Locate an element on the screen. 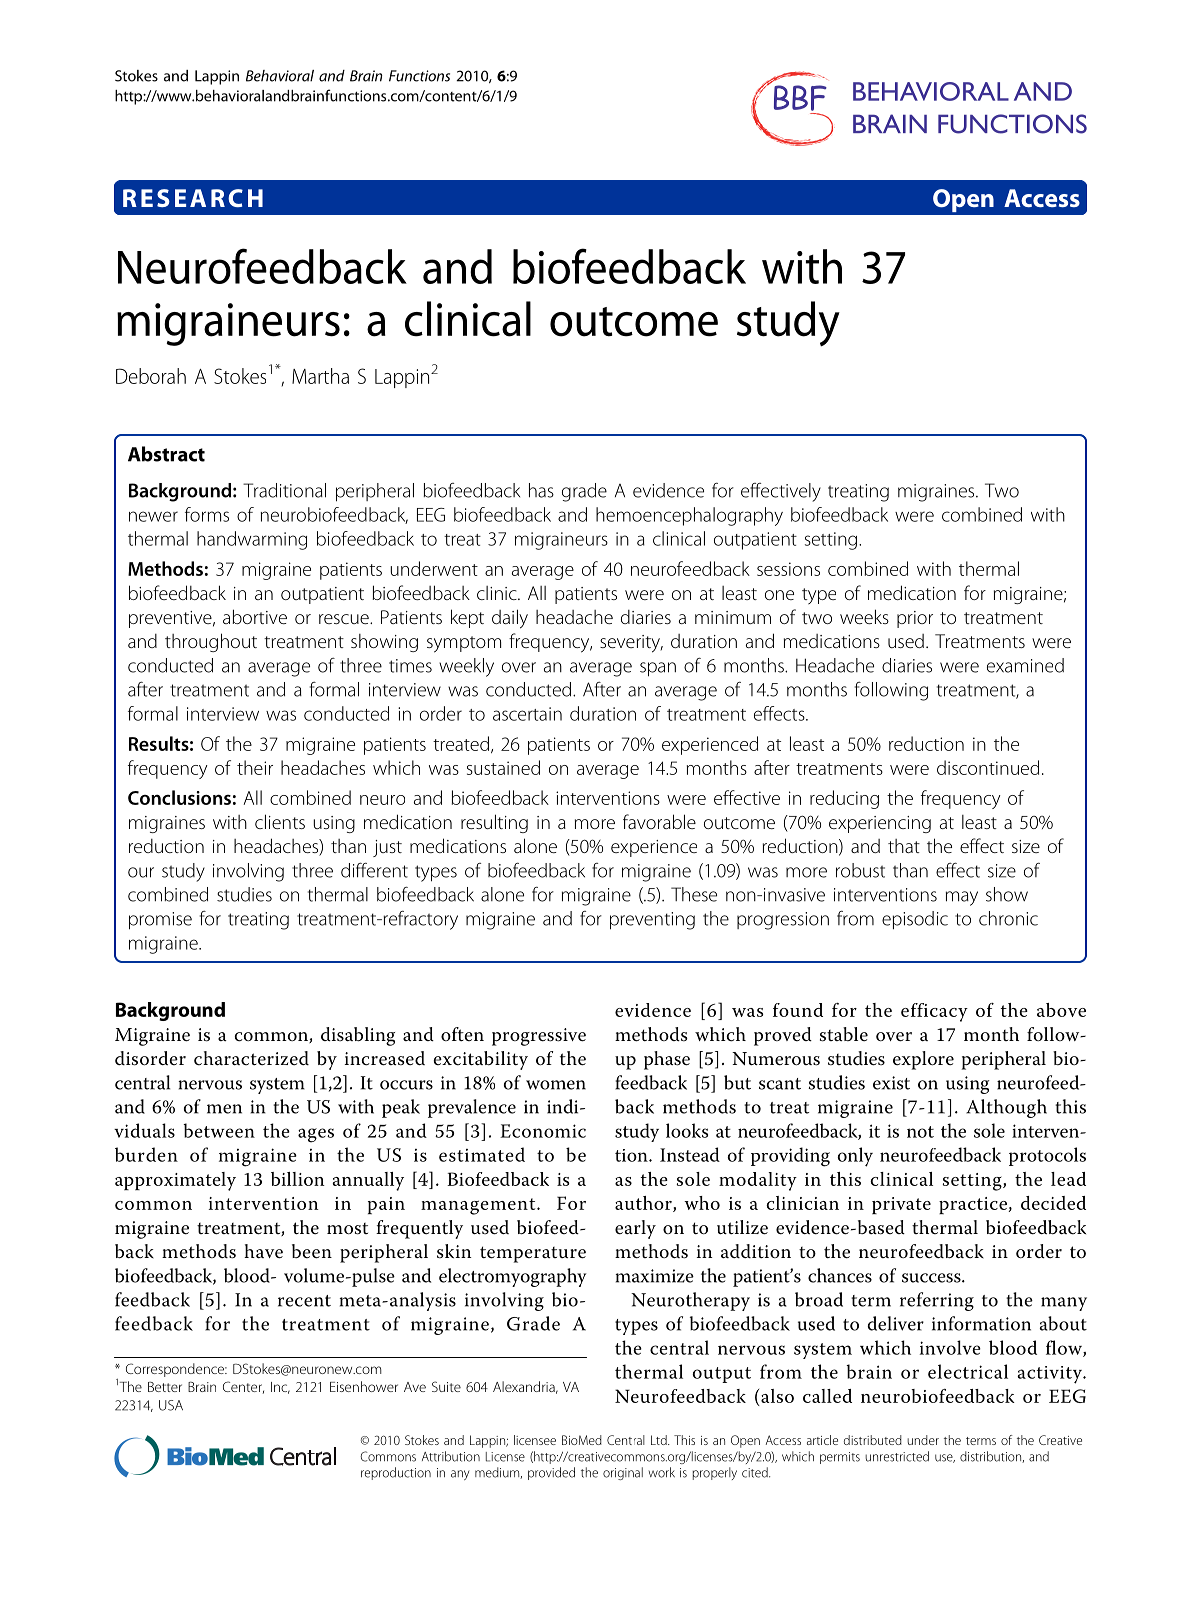  preventing is located at coordinates (652, 921).
